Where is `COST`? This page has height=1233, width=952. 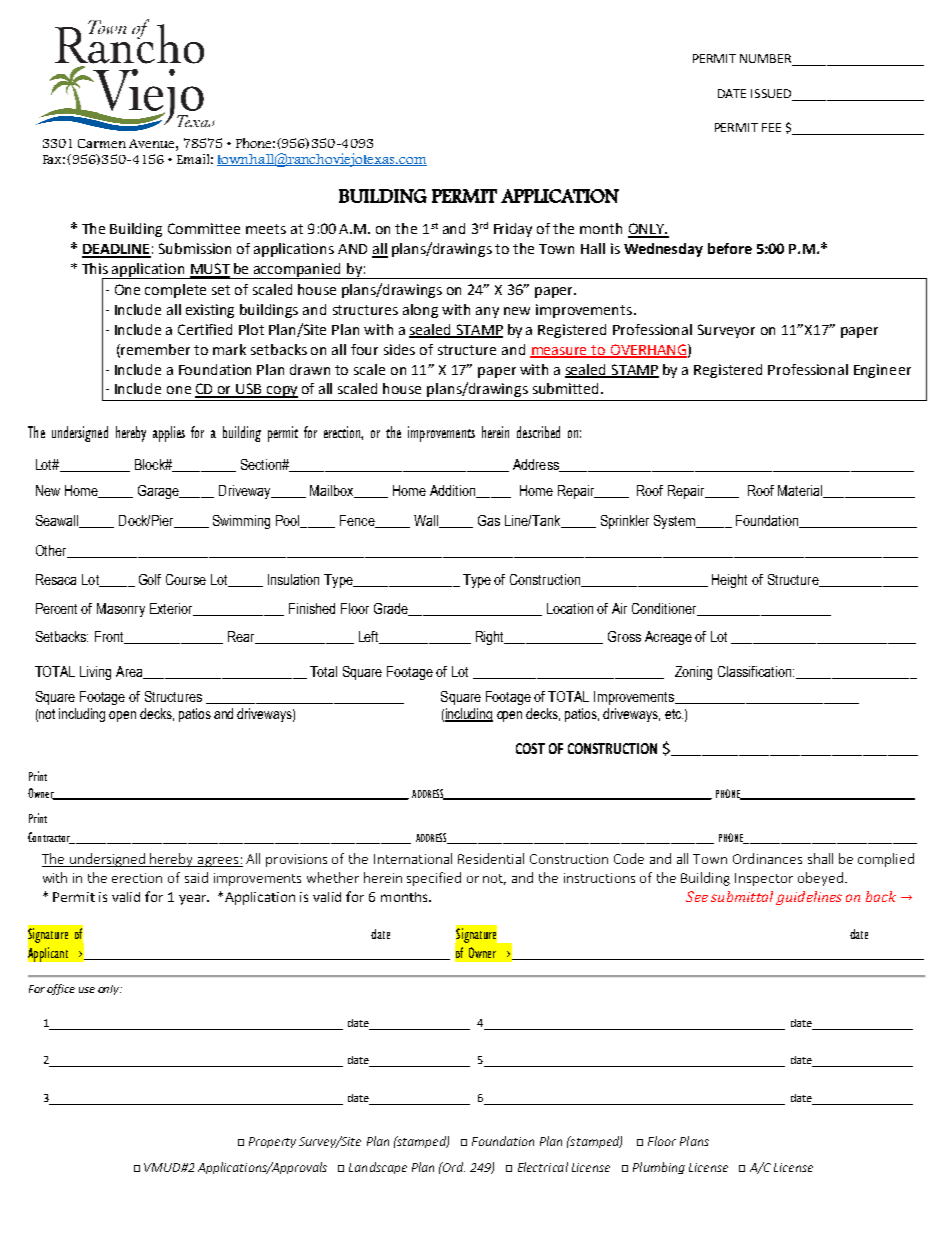 COST is located at coordinates (530, 748).
